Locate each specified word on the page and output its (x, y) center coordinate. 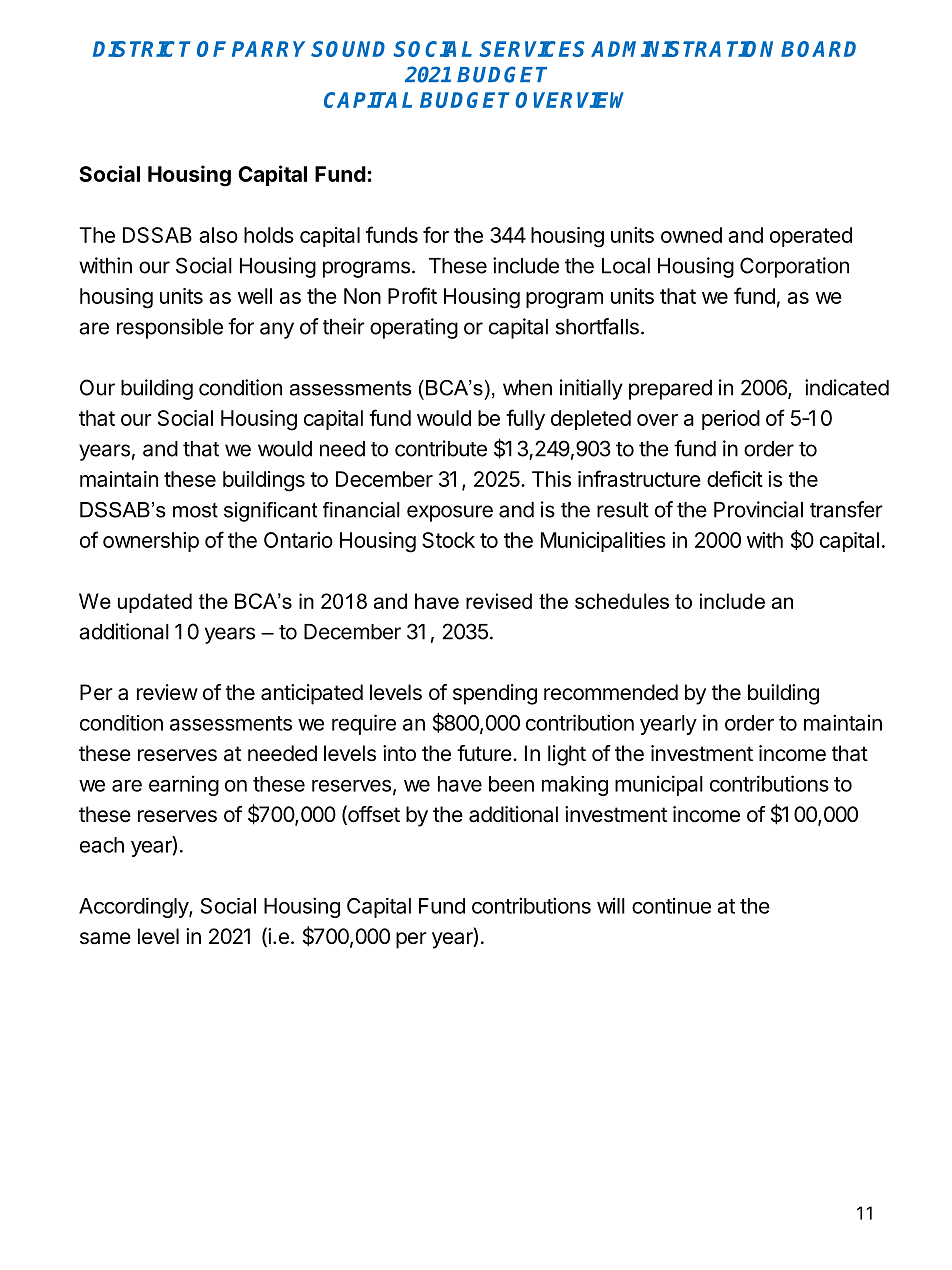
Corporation (794, 267)
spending (495, 694)
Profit (412, 295)
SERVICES (532, 49)
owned (691, 235)
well (255, 296)
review (167, 692)
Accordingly (134, 907)
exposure (450, 513)
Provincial (758, 509)
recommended (611, 692)
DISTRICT (142, 49)
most (195, 510)
